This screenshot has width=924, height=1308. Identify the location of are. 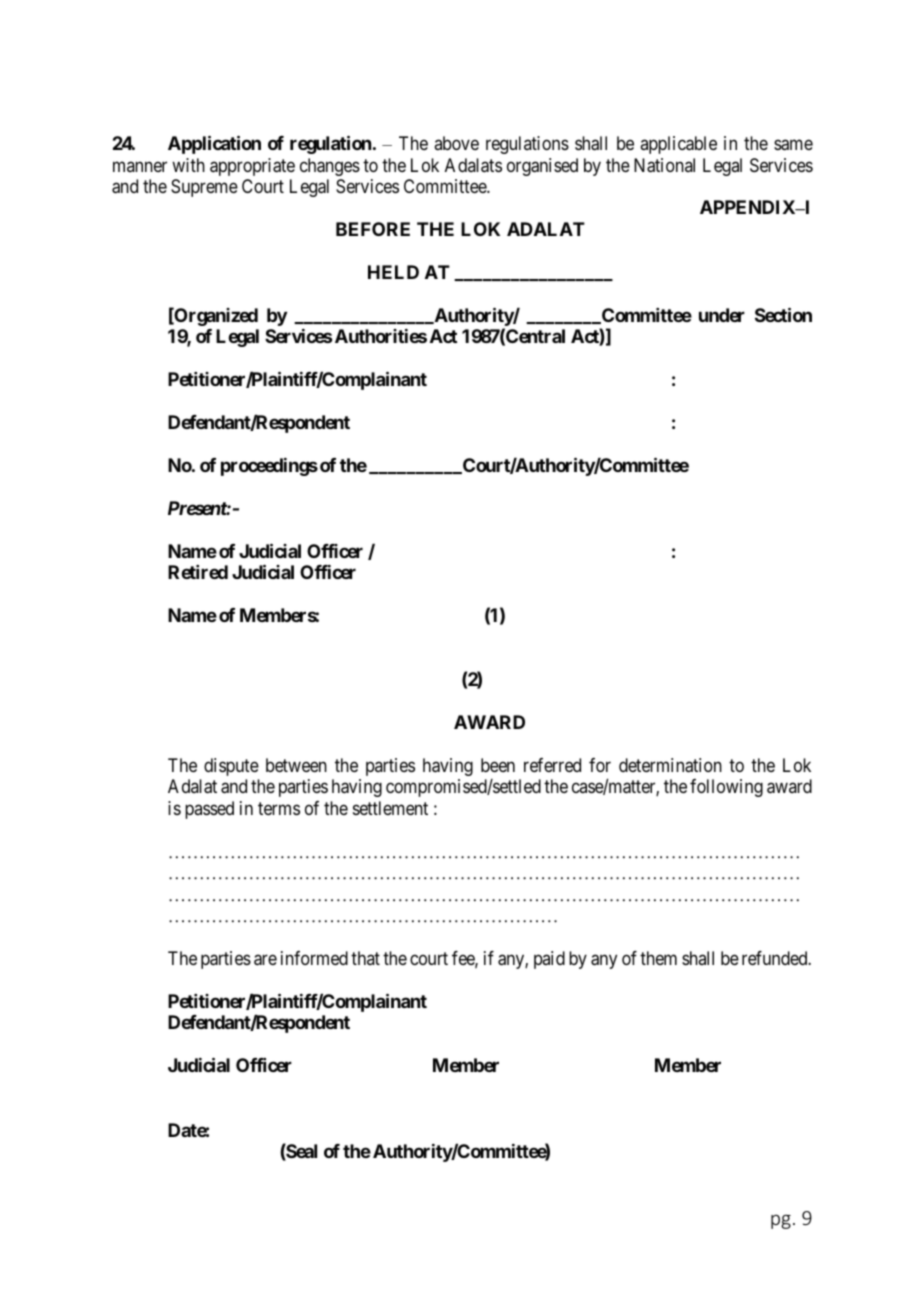
(265, 960).
